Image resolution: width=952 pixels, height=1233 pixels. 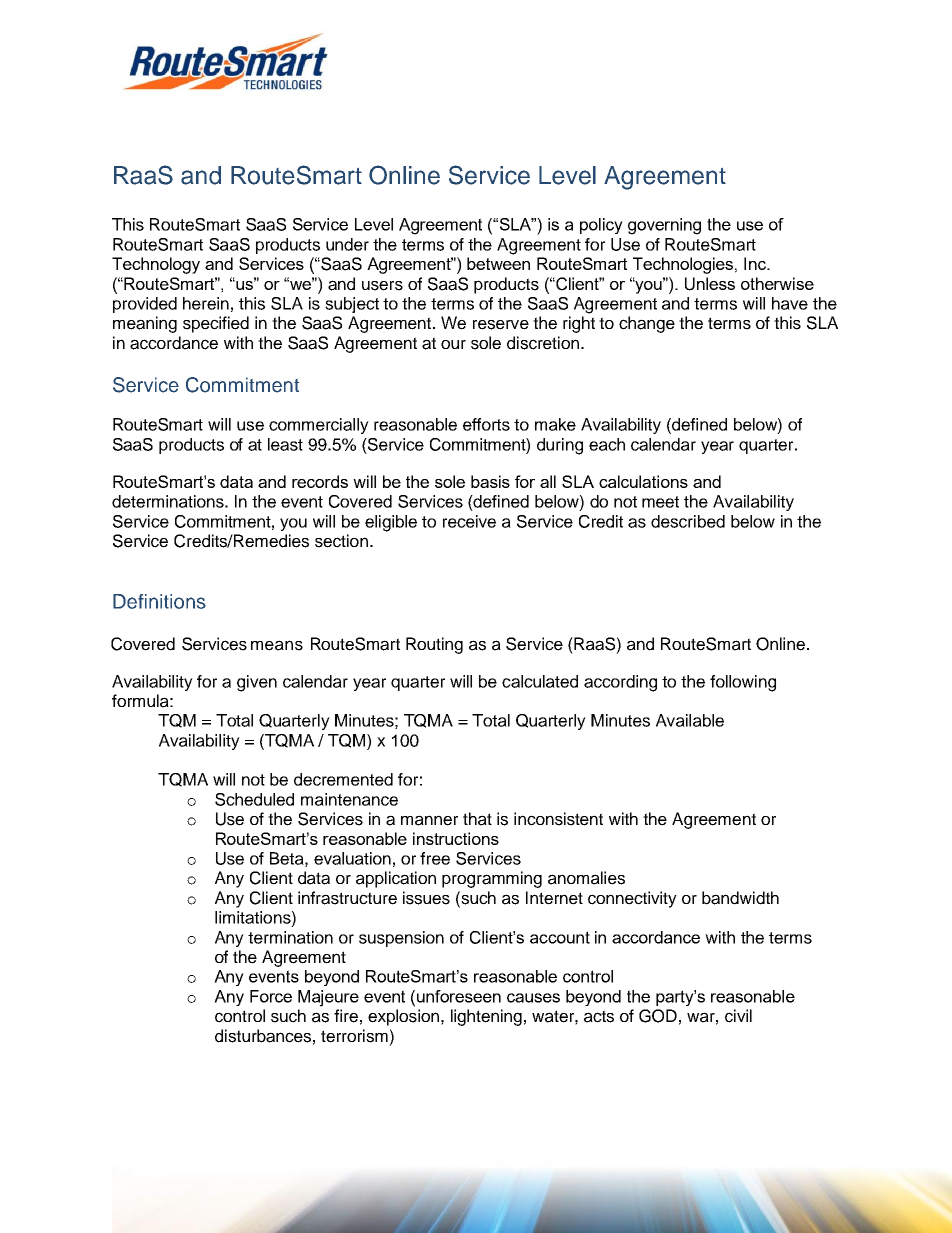 I want to click on between, so click(x=498, y=263).
